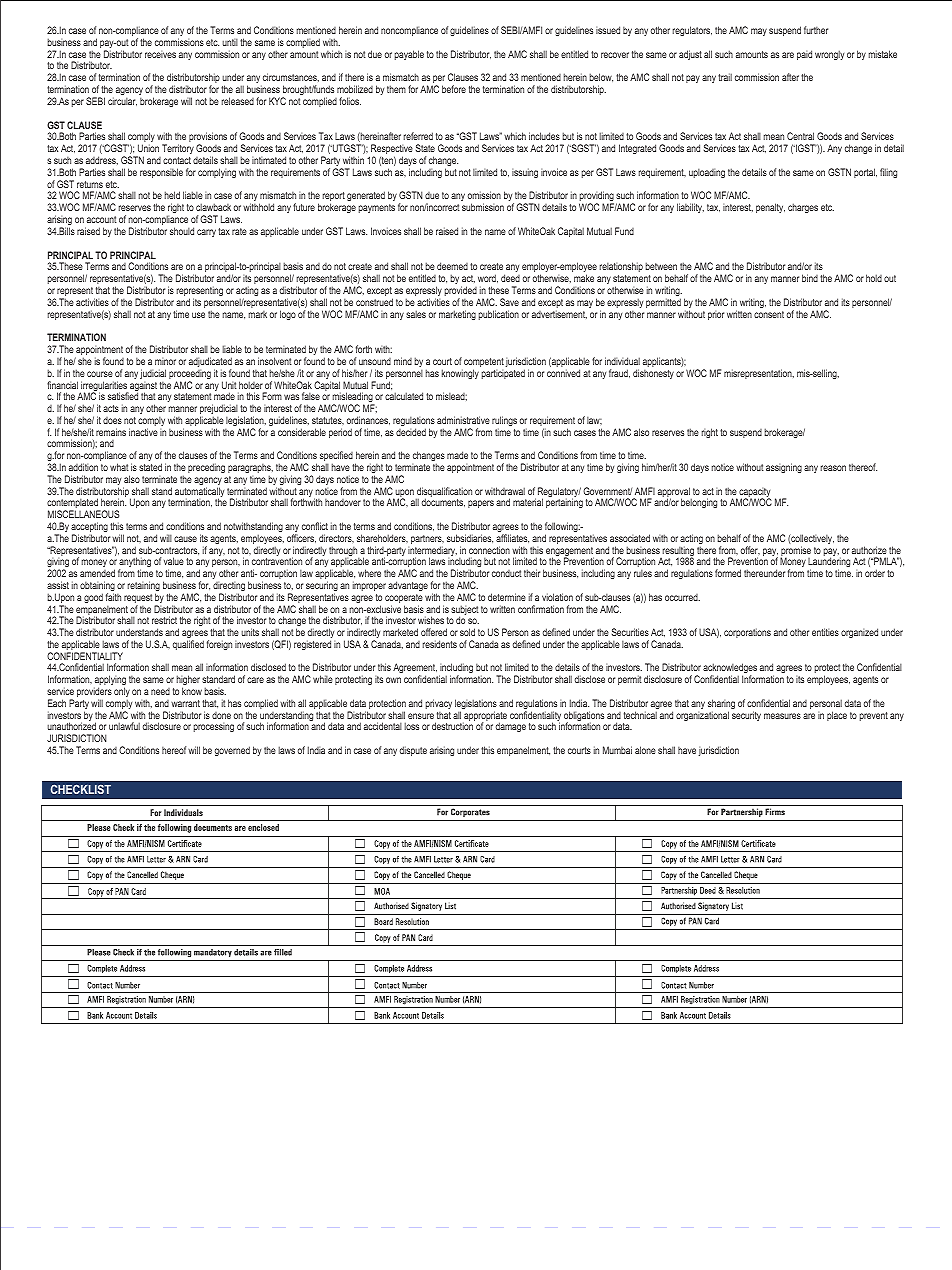 The width and height of the document is (952, 1270). What do you see at coordinates (160, 54) in the document?
I see `receives` at bounding box center [160, 54].
